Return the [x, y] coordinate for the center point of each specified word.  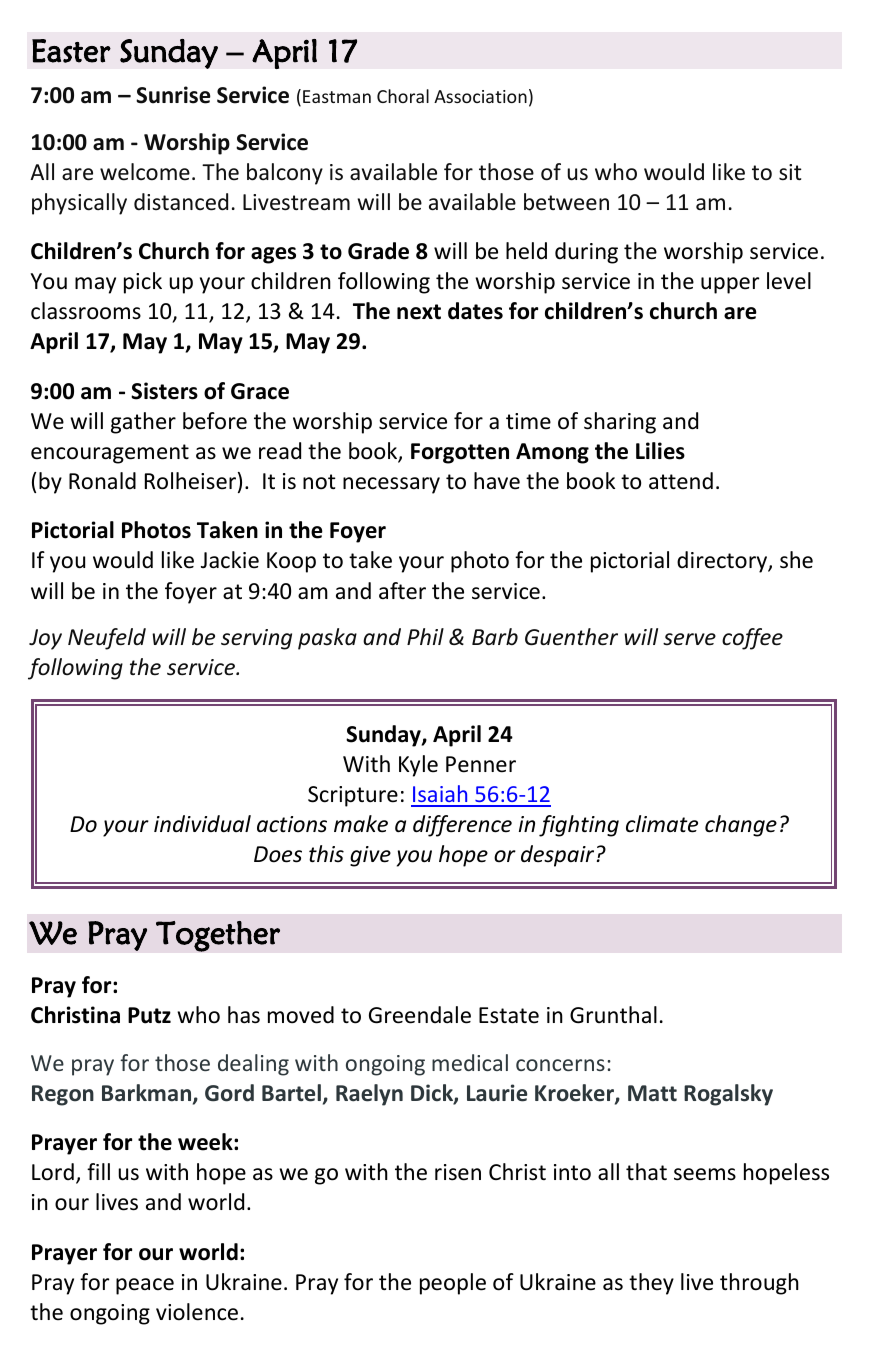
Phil [425, 636]
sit [790, 172]
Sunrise [173, 95]
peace [145, 1286]
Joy [45, 639]
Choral [403, 96]
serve [689, 639]
